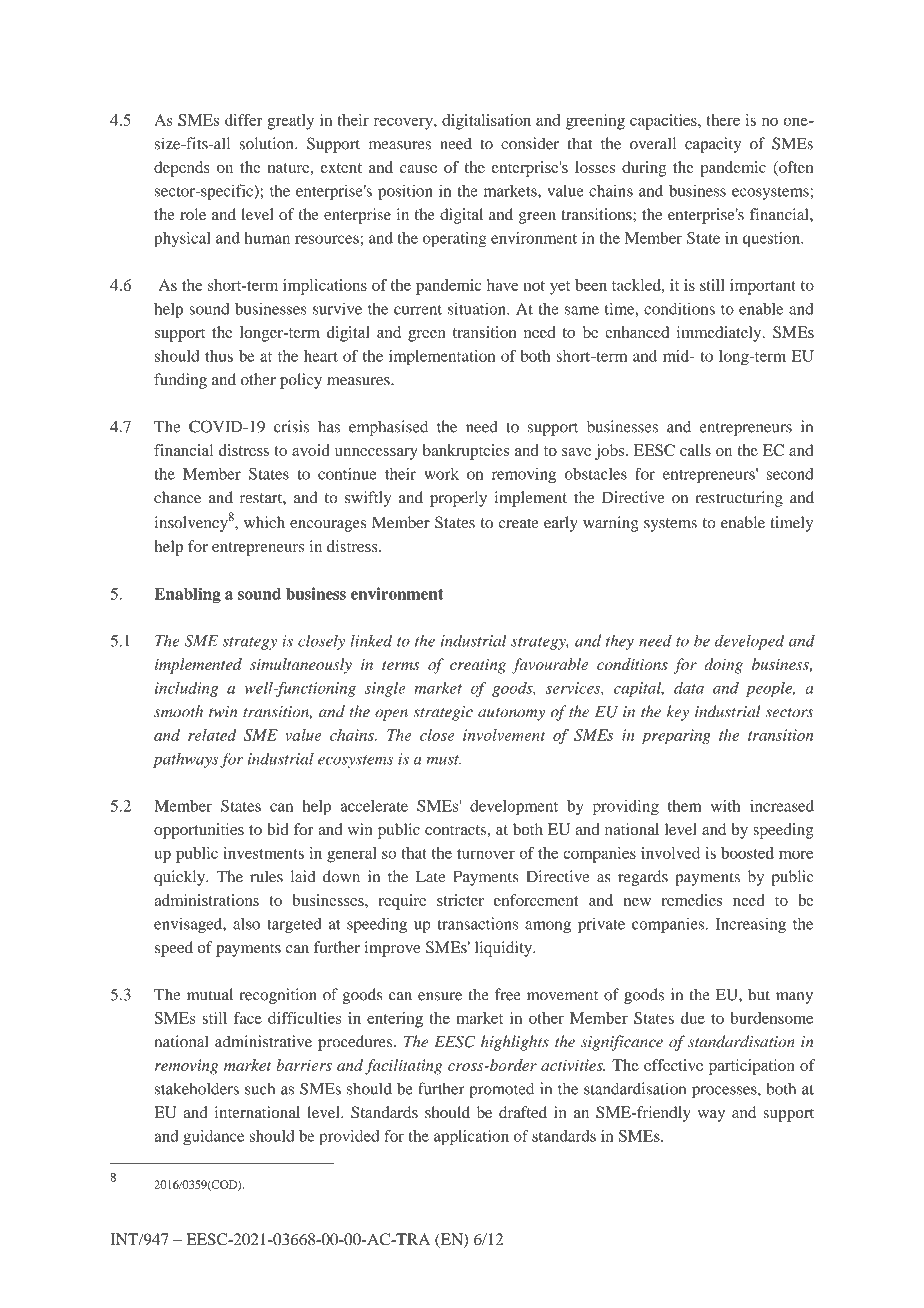 This screenshot has height=1308, width=924. I want to click on consider, so click(530, 143).
